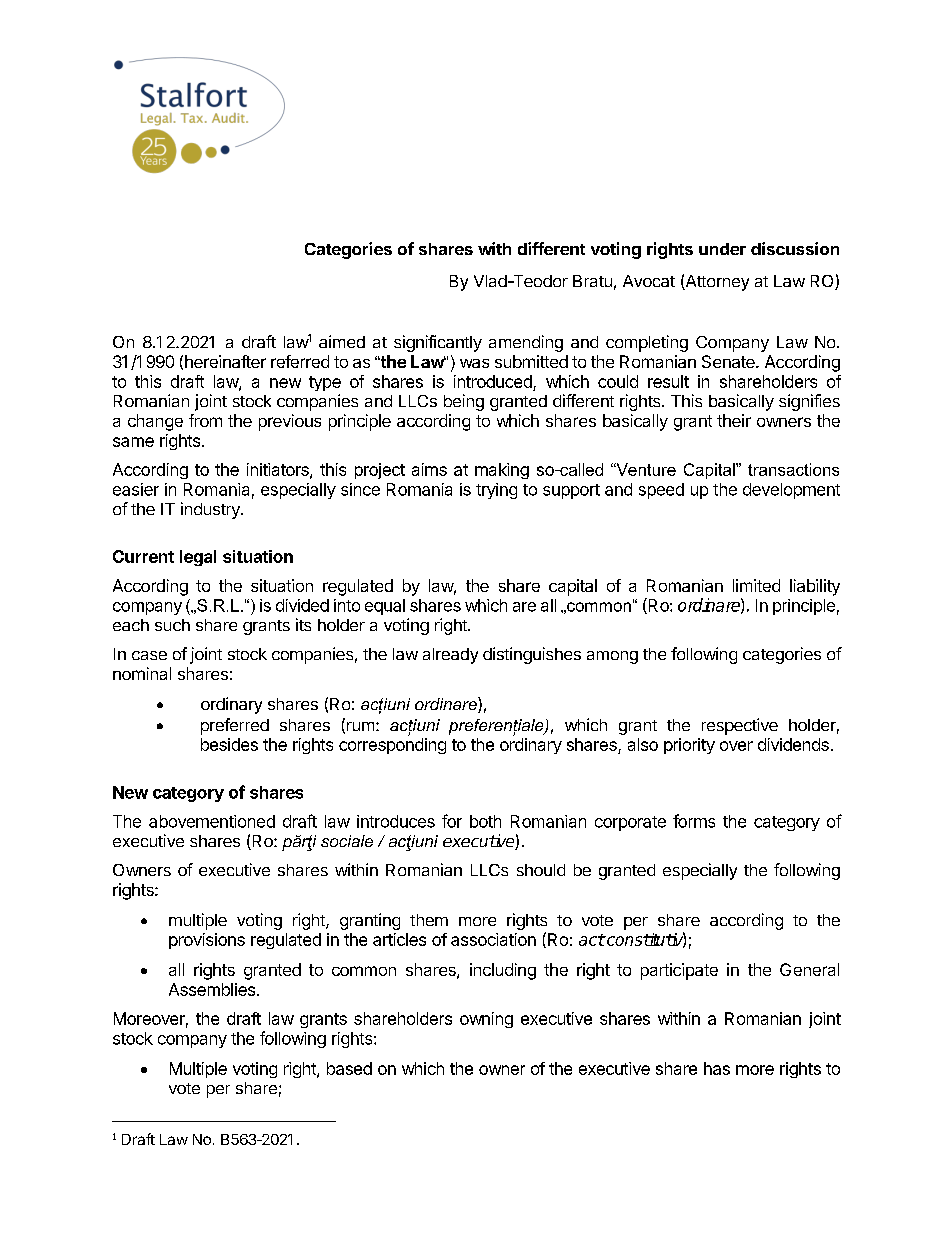 This image has height=1233, width=952. What do you see at coordinates (438, 343) in the image?
I see `significantly` at bounding box center [438, 343].
